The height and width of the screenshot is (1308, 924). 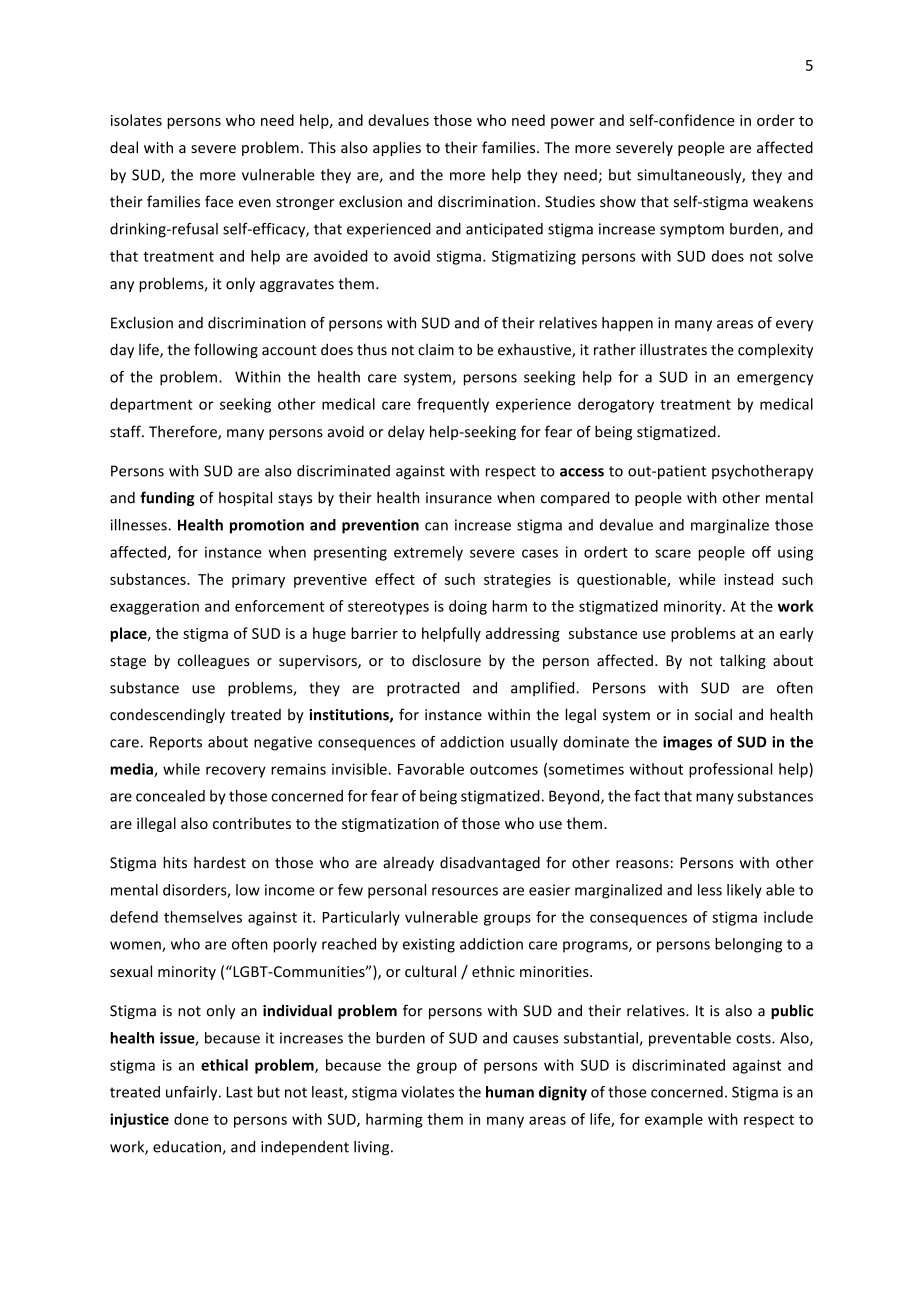 What do you see at coordinates (465, 891) in the screenshot?
I see `resources` at bounding box center [465, 891].
